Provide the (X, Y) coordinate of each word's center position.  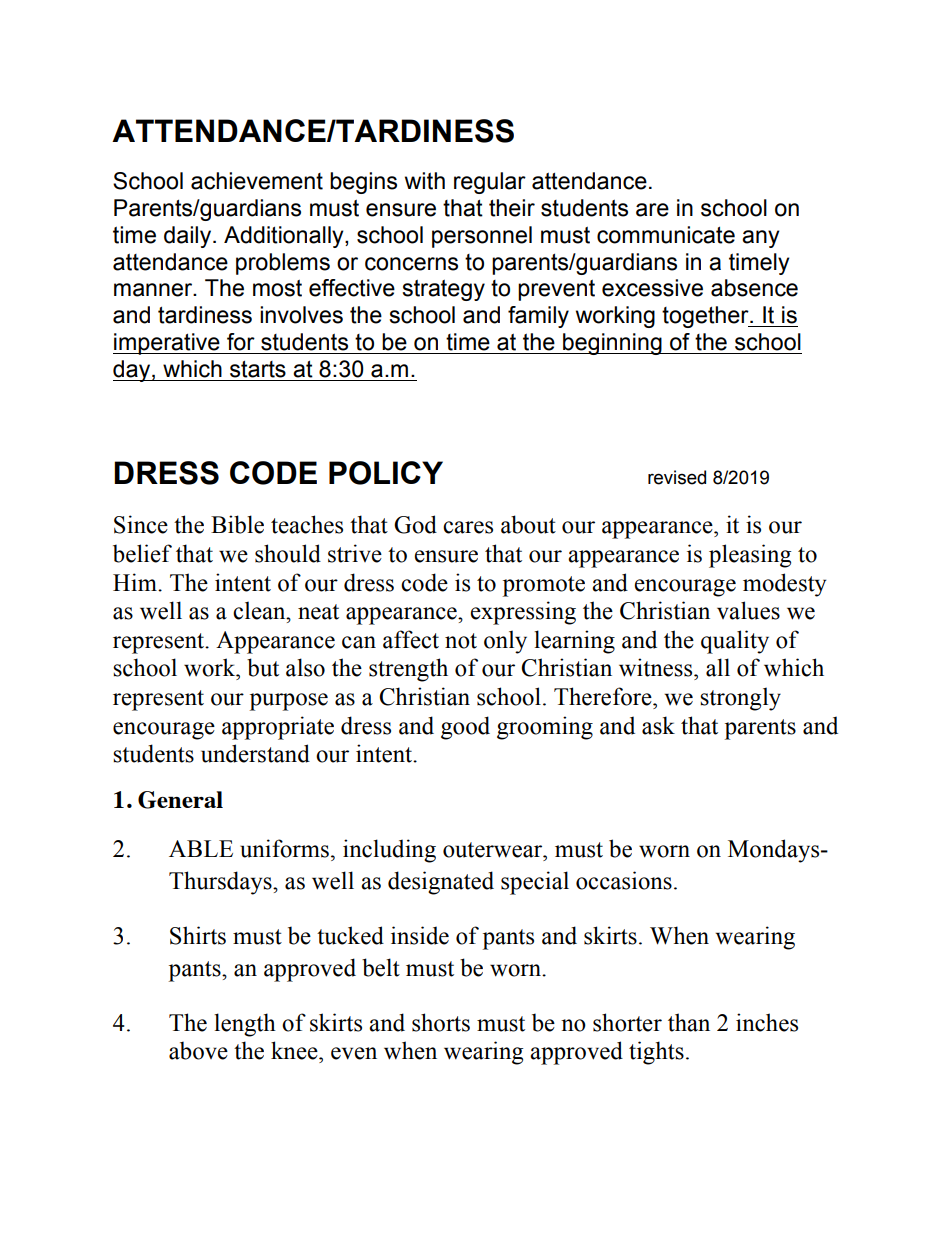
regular (490, 183)
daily (189, 237)
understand (255, 753)
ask (658, 725)
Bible (237, 524)
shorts (441, 1022)
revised (677, 477)
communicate (666, 235)
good (465, 728)
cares (468, 527)
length (245, 1025)
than (689, 1022)
